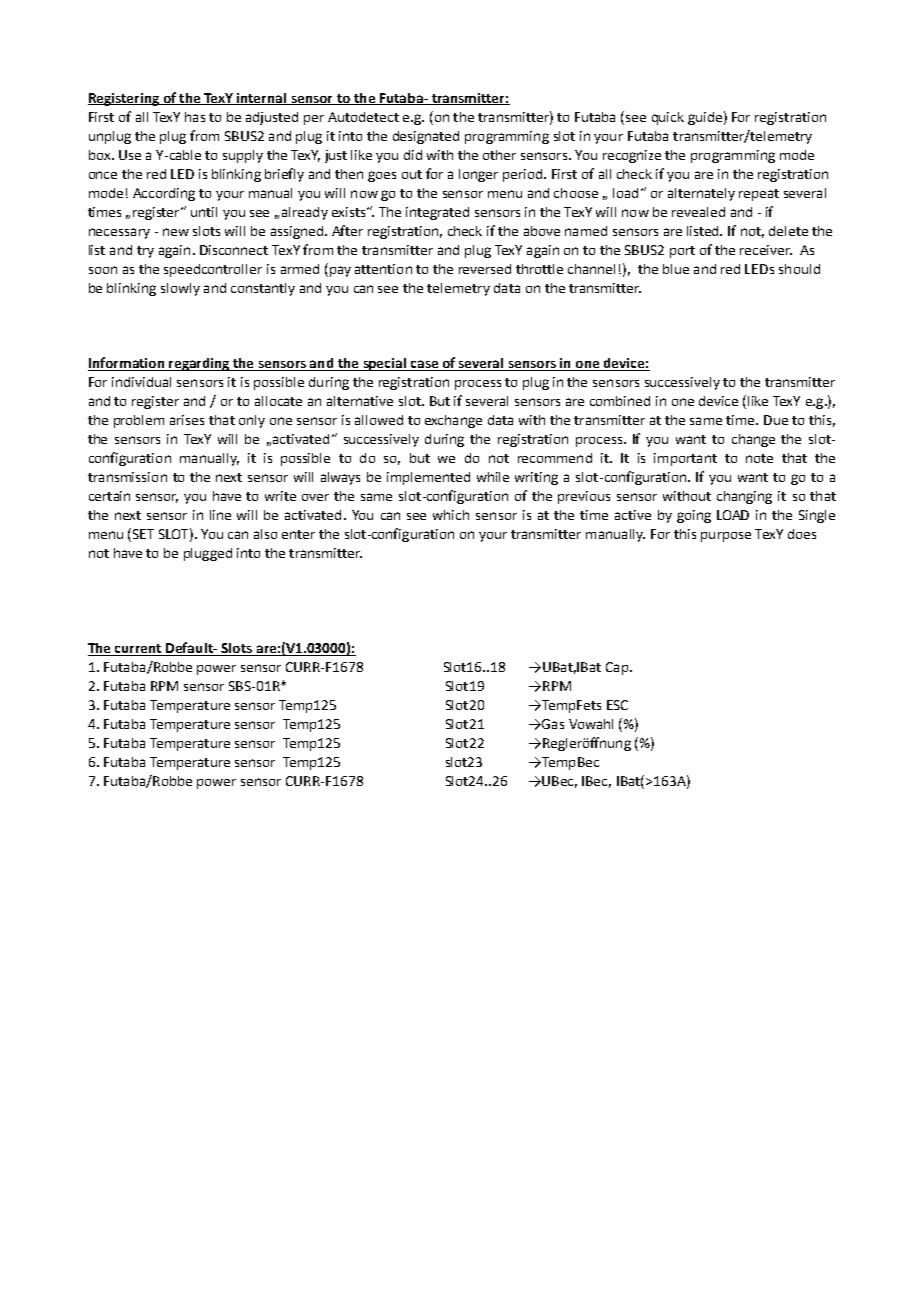 This screenshot has width=924, height=1308. I want to click on blue, so click(676, 269).
